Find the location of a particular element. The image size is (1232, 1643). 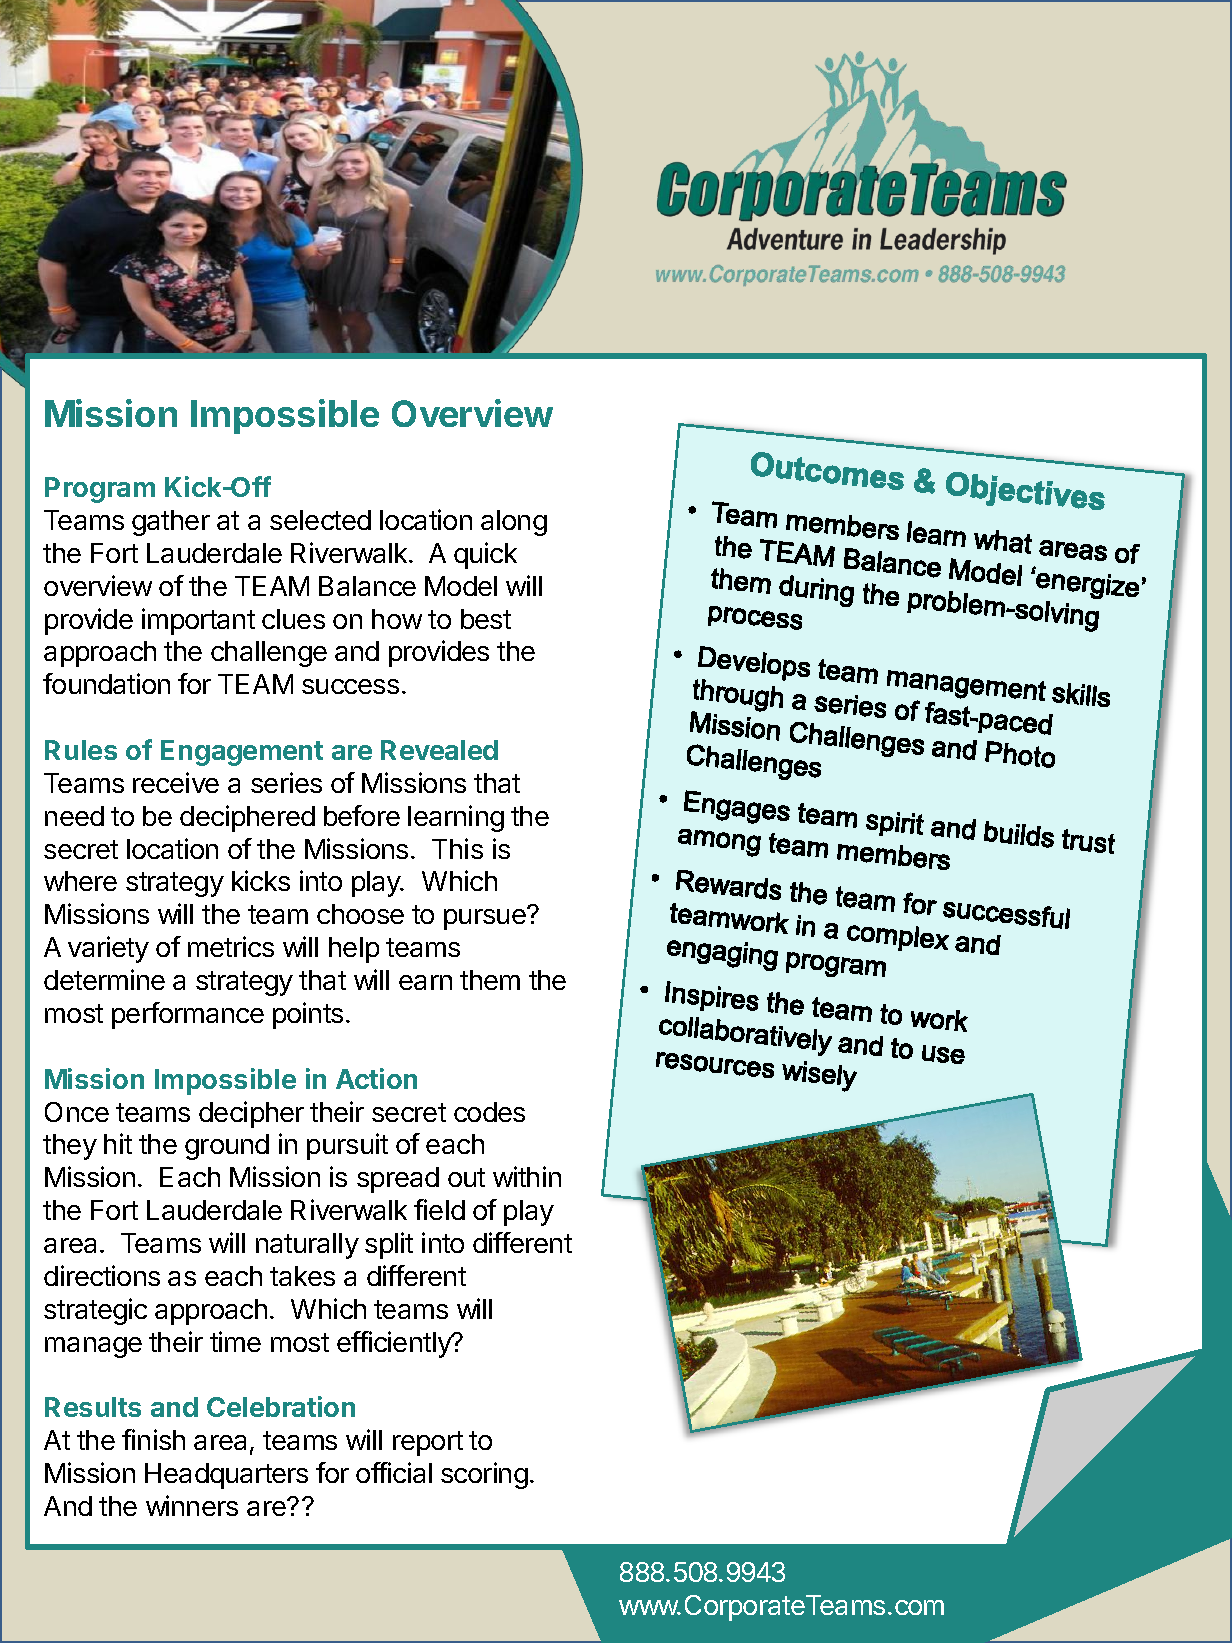

Revealed is located at coordinates (439, 750).
